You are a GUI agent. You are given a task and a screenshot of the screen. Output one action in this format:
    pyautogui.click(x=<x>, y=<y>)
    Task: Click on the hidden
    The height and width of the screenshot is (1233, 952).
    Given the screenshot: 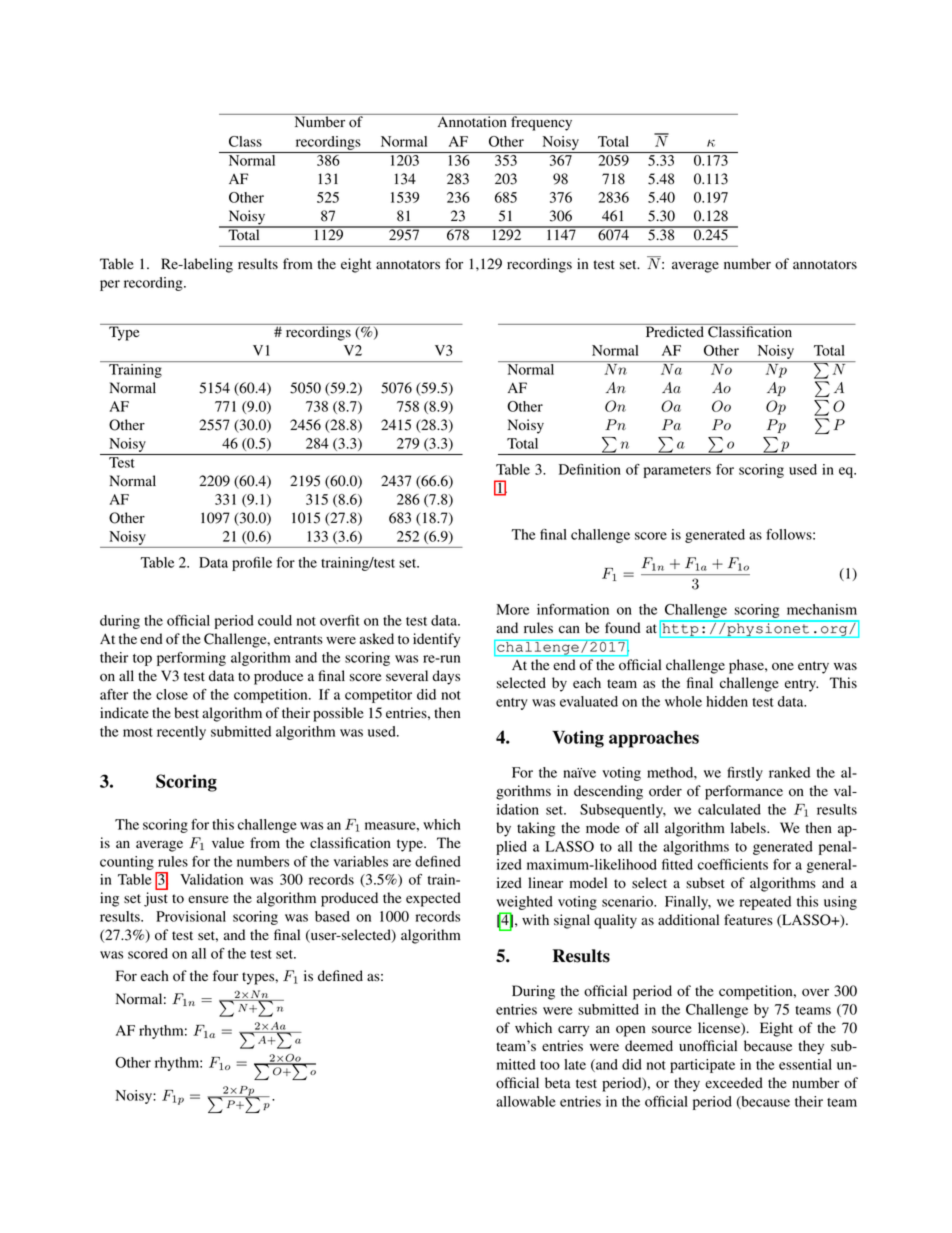 What is the action you would take?
    pyautogui.click(x=727, y=701)
